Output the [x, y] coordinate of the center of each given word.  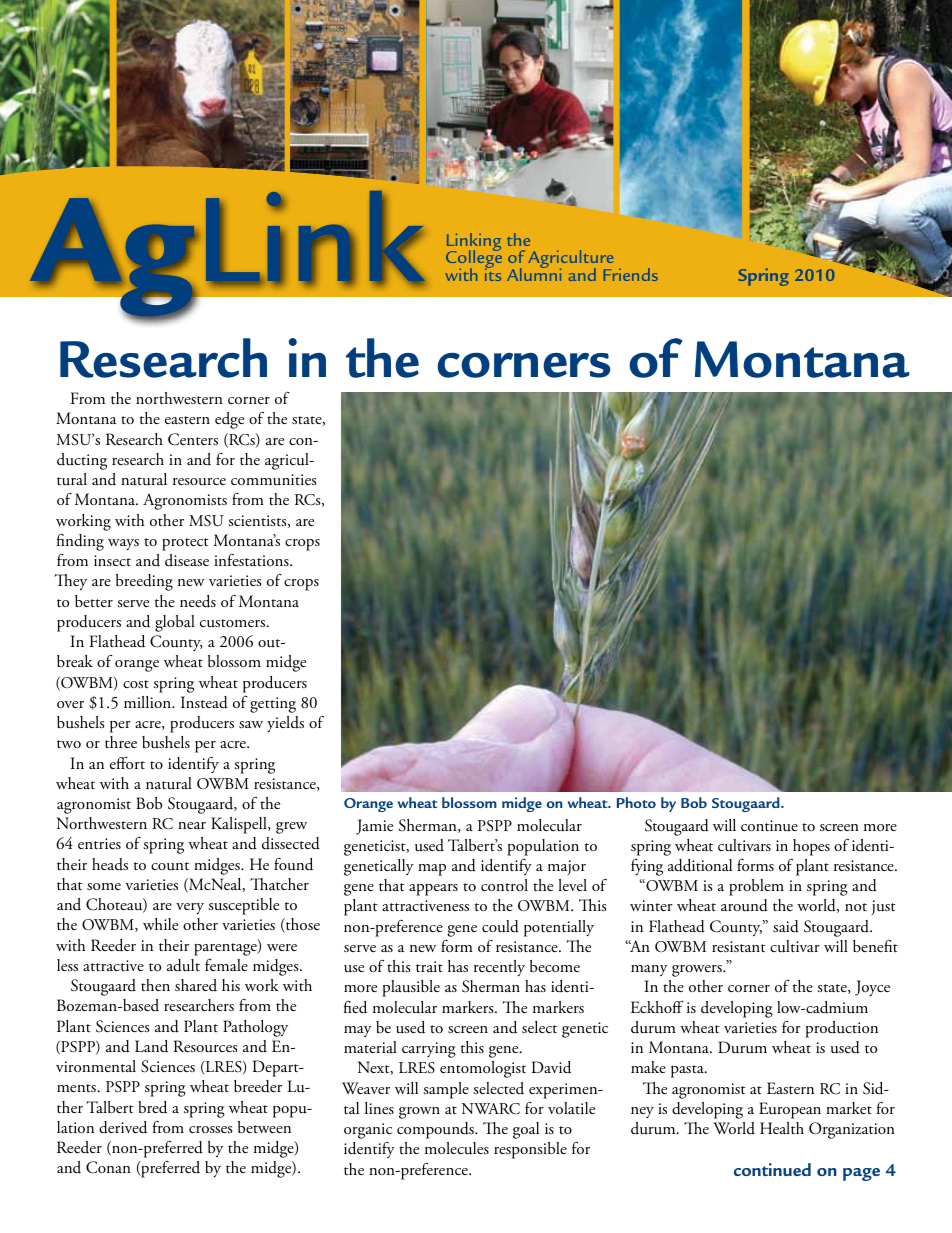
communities [274, 480]
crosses [211, 1130]
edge [229, 420]
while [160, 924]
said [786, 926]
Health [782, 1128]
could [500, 926]
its [493, 273]
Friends [631, 274]
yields [285, 724]
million [149, 702]
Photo [636, 802]
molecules [457, 1148]
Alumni [534, 273]
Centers [193, 439]
